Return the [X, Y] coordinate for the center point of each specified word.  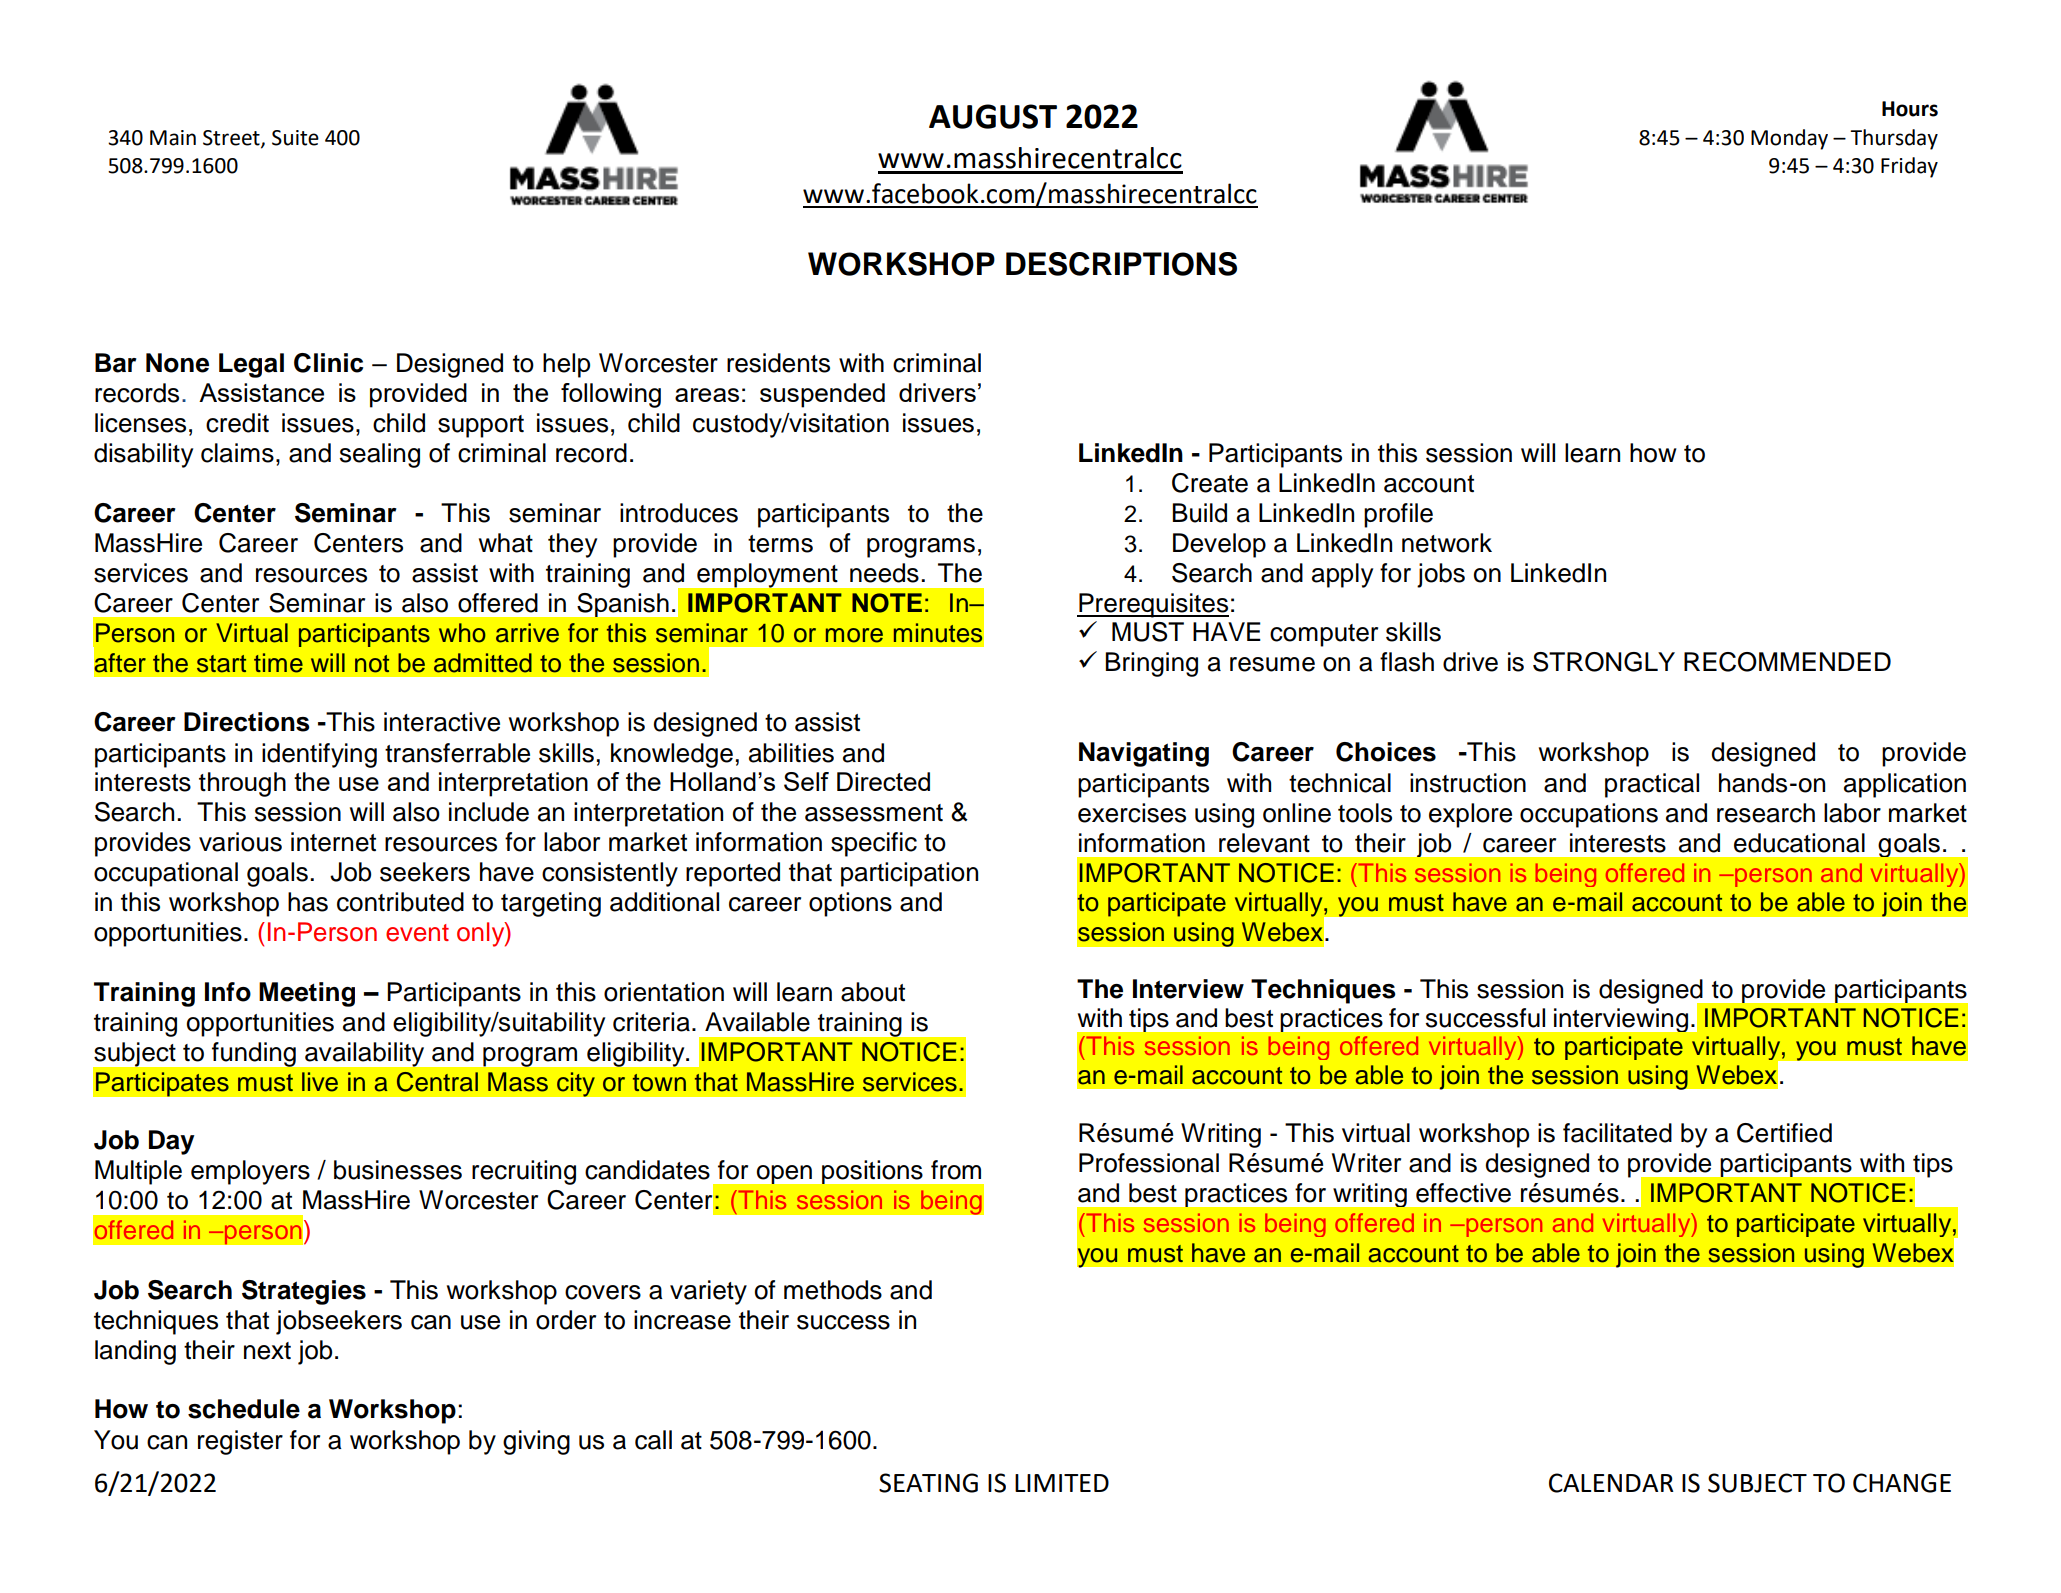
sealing [380, 455]
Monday [1789, 139]
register [240, 1442]
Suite [295, 138]
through [242, 784]
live [320, 1082]
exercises [1132, 813]
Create [1210, 483]
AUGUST [993, 116]
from [956, 1170]
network [1447, 543]
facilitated [1617, 1133]
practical [1652, 785]
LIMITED [1062, 1483]
